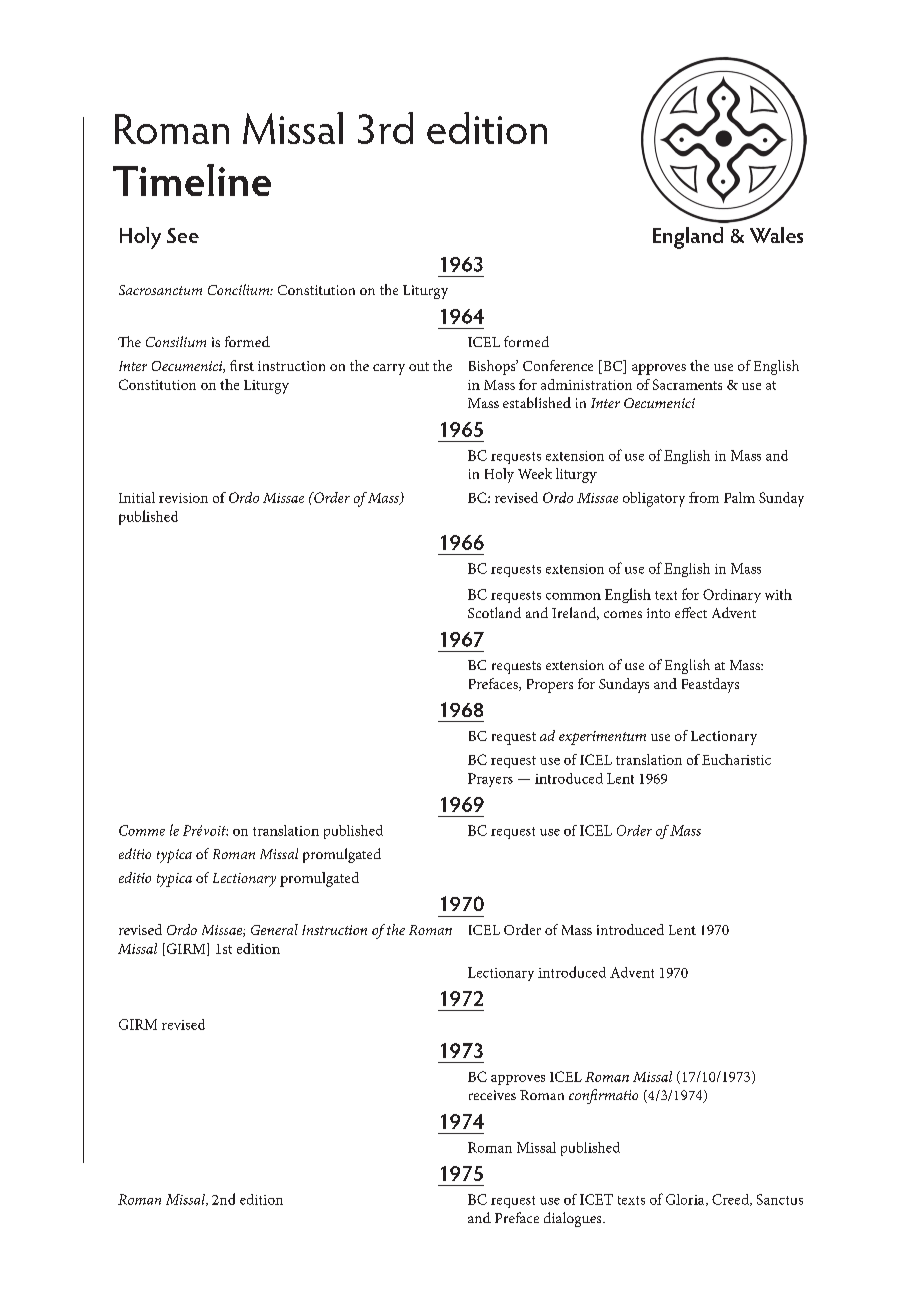 The height and width of the page is (1308, 924). Describe the element at coordinates (490, 780) in the page. I see `Prayers` at that location.
